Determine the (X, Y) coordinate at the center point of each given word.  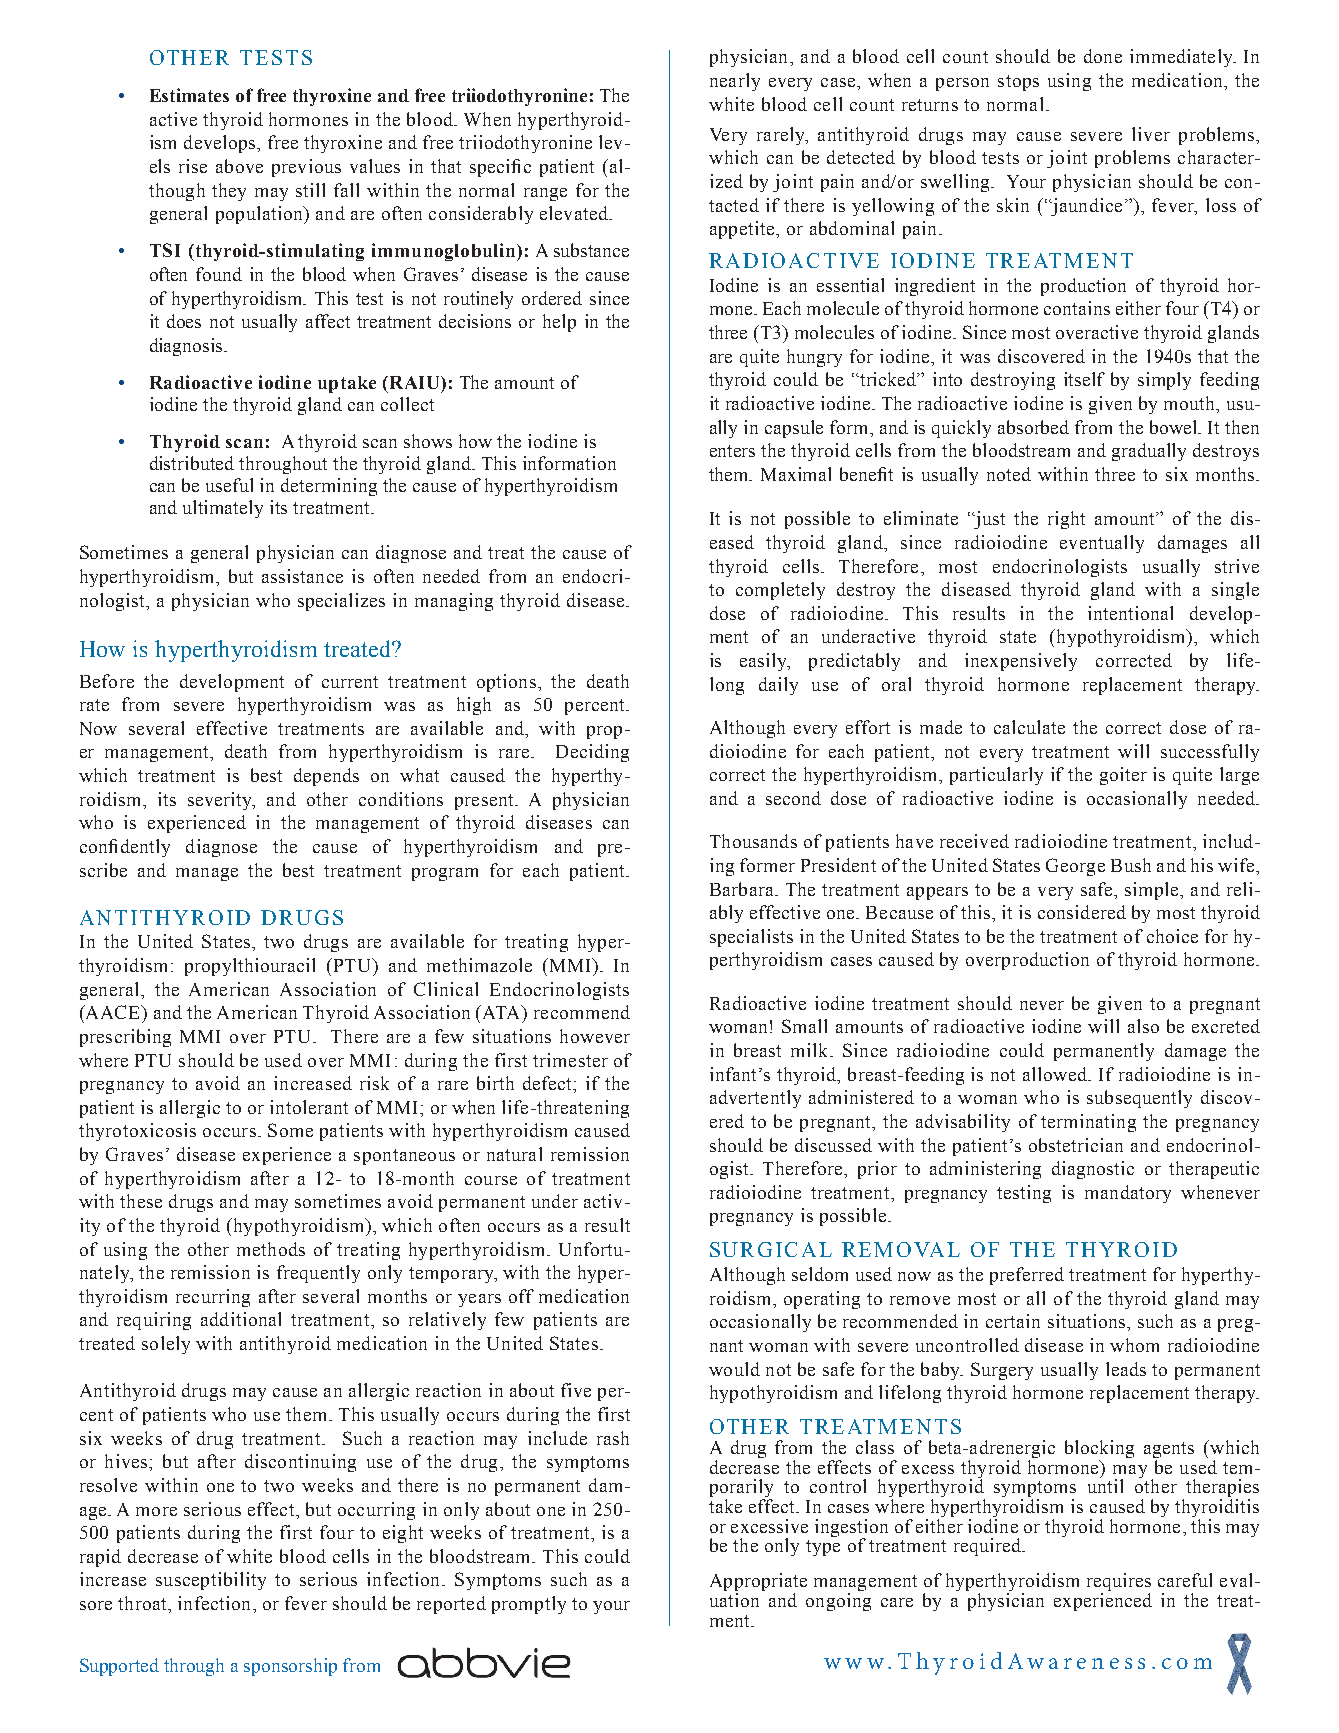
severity (221, 801)
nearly (735, 82)
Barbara (743, 889)
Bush (1131, 865)
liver (1151, 134)
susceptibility (211, 1581)
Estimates (189, 95)
